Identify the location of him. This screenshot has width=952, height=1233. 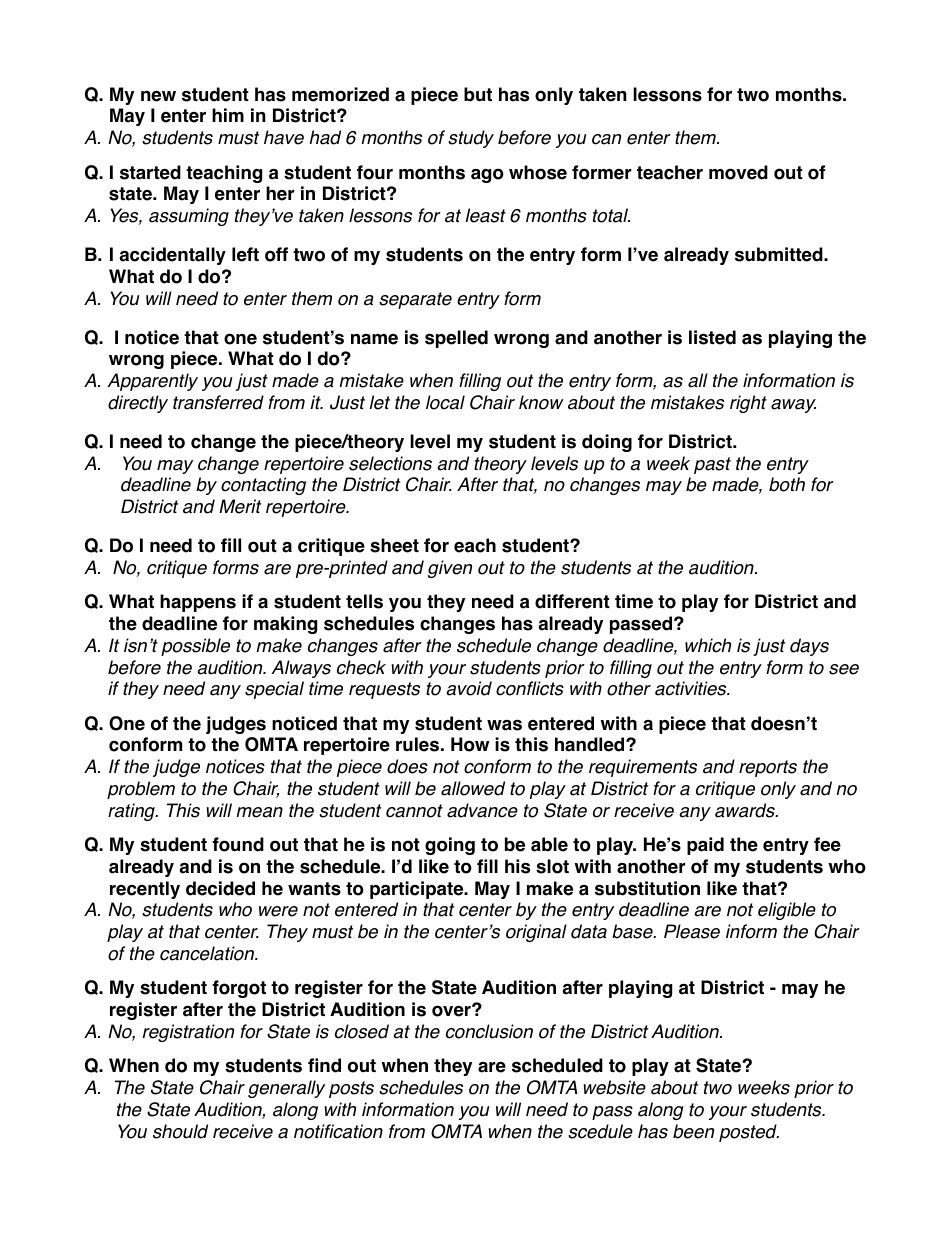
(228, 115).
